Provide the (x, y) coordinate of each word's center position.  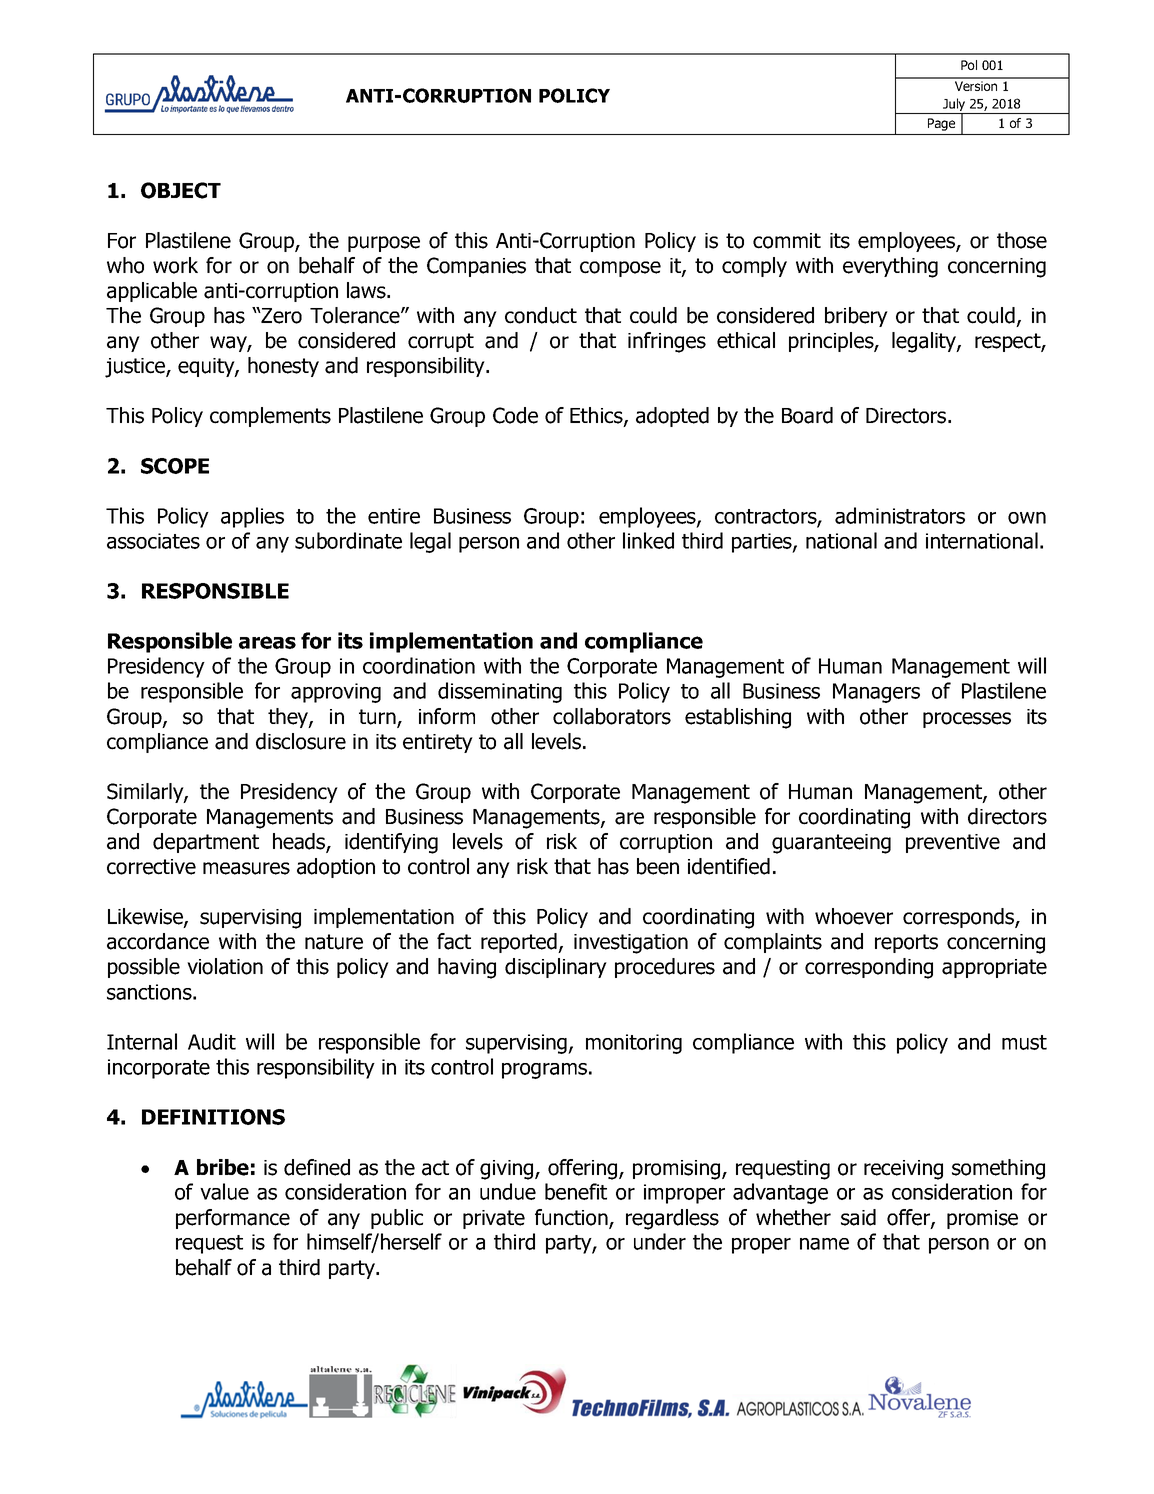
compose (620, 269)
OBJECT (181, 190)
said (858, 1217)
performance (233, 1219)
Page (941, 124)
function (572, 1218)
